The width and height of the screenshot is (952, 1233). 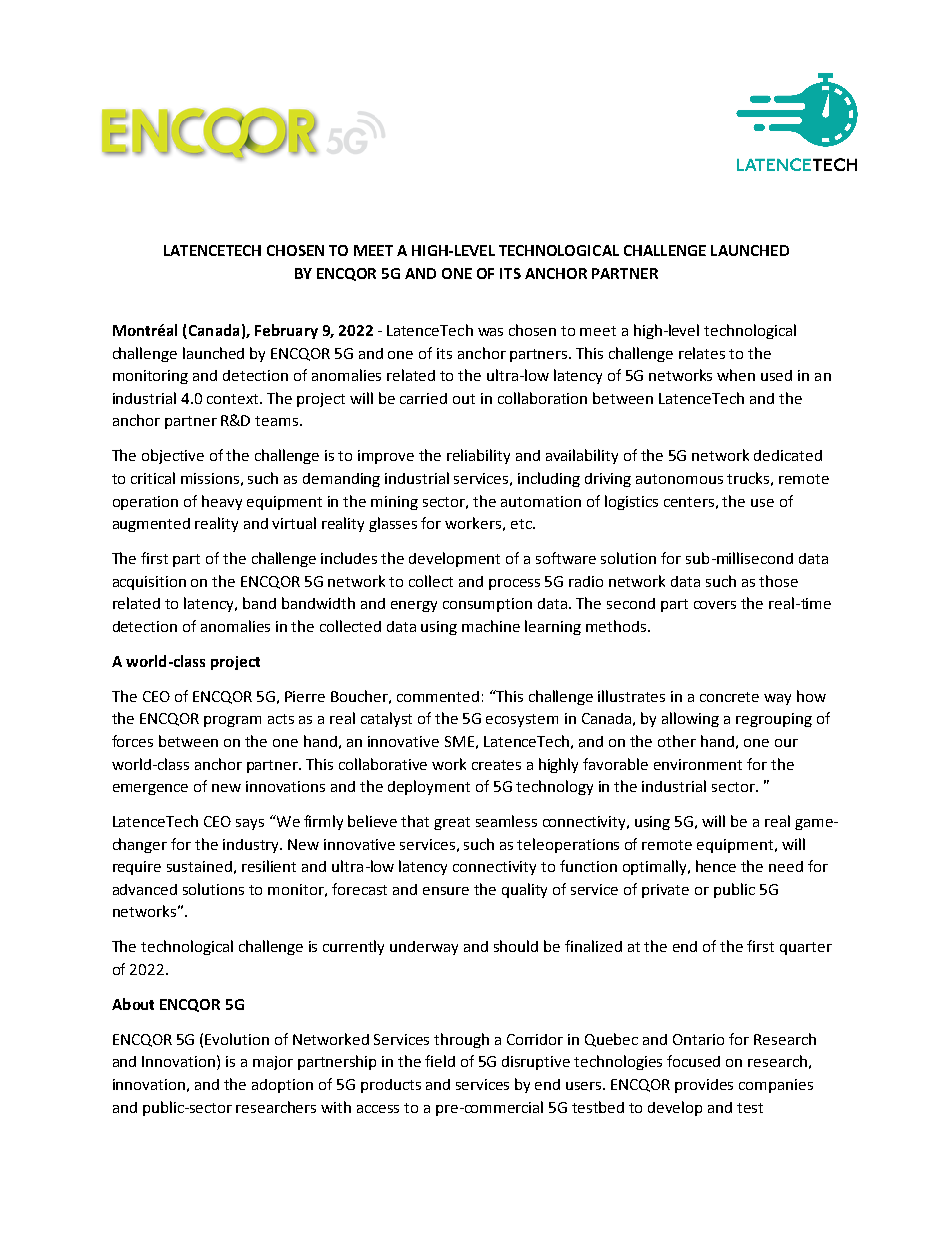 I want to click on etc, so click(x=522, y=524).
